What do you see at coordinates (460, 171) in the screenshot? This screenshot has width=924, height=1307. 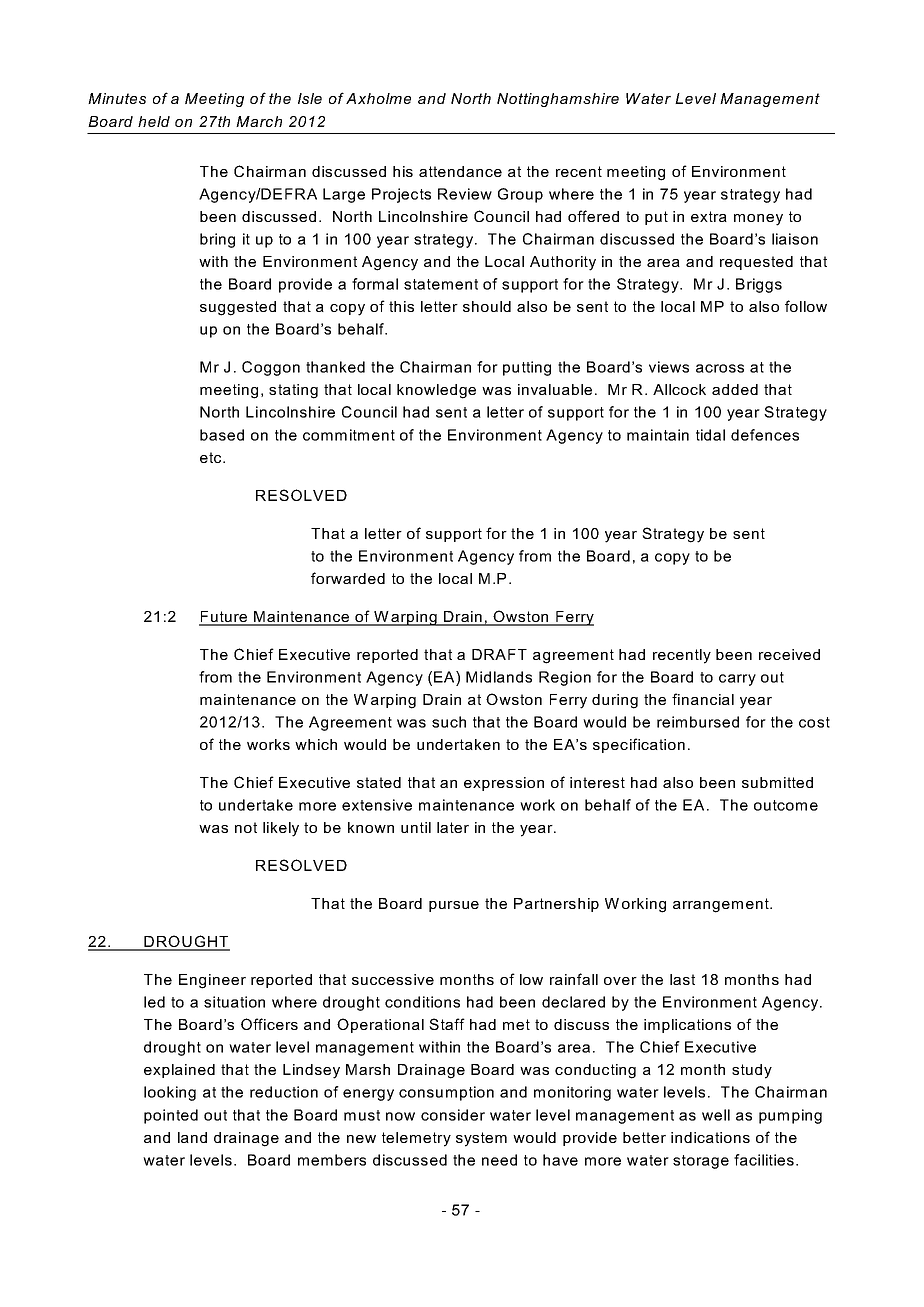 I see `attendance` at bounding box center [460, 171].
